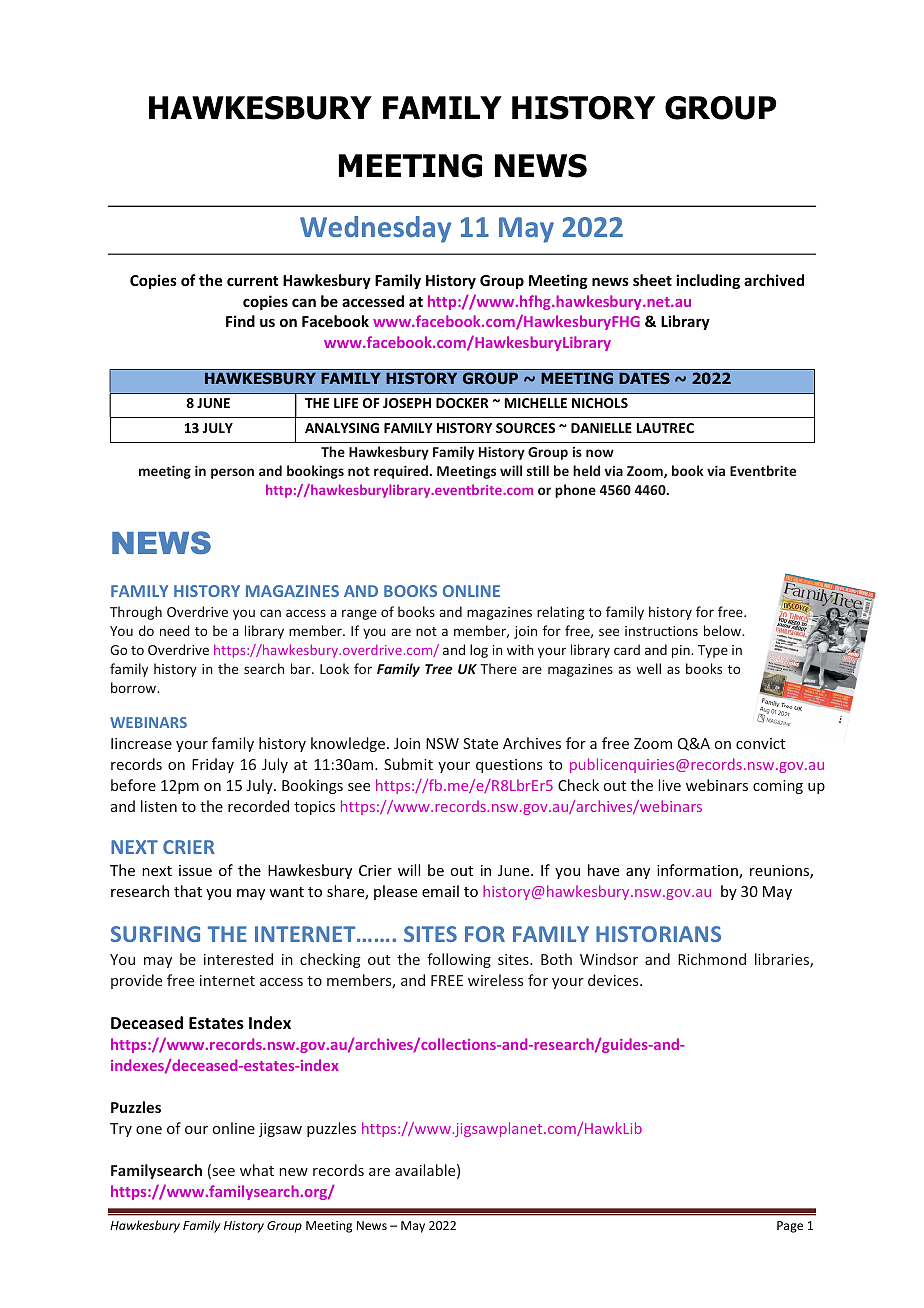  Describe the element at coordinates (175, 630) in the screenshot. I see `need` at that location.
